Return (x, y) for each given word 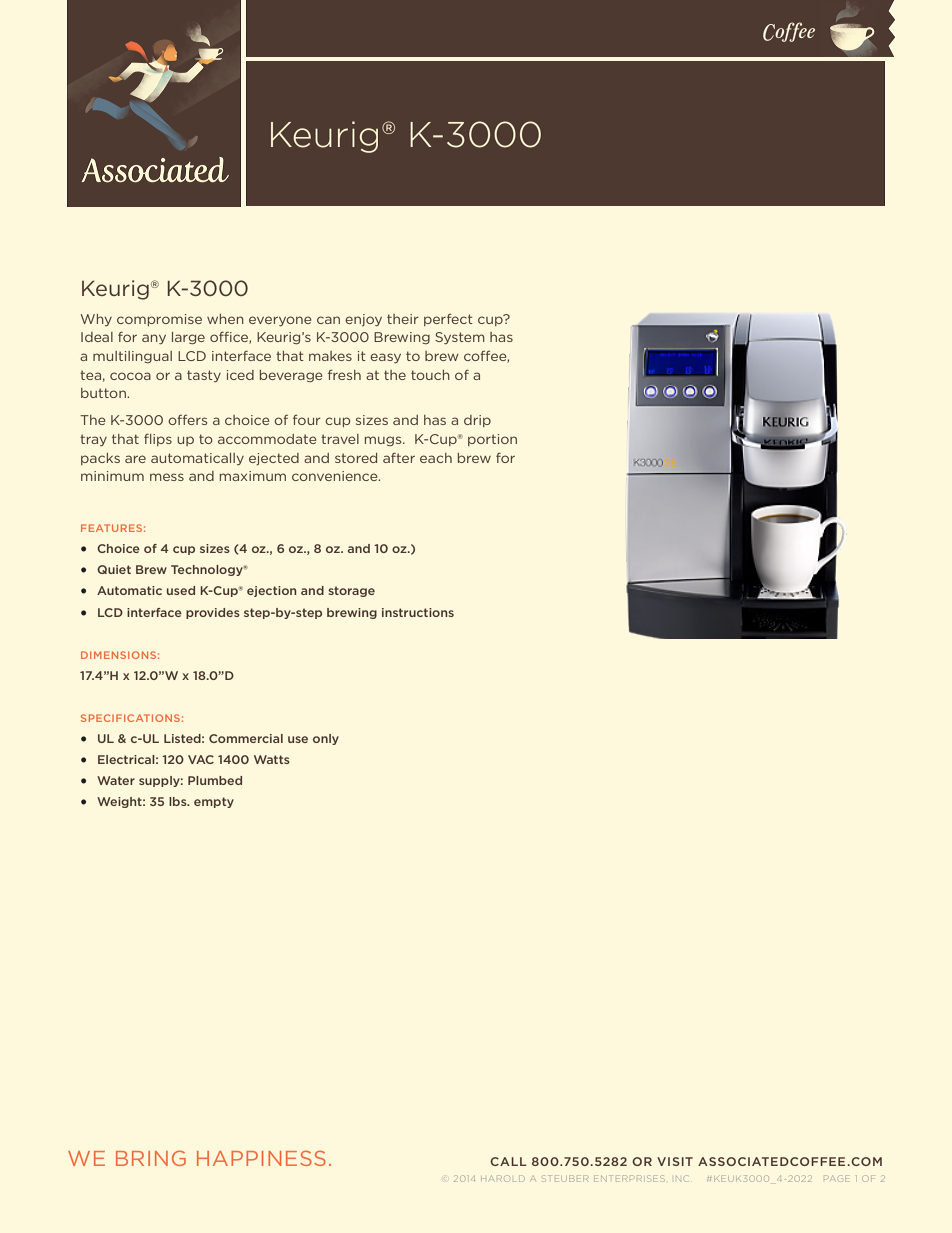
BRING (151, 1158)
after (399, 458)
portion (492, 440)
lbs (179, 801)
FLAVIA (333, 135)
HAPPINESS (261, 1158)
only (326, 739)
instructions (418, 612)
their (402, 319)
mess (167, 477)
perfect (448, 320)
